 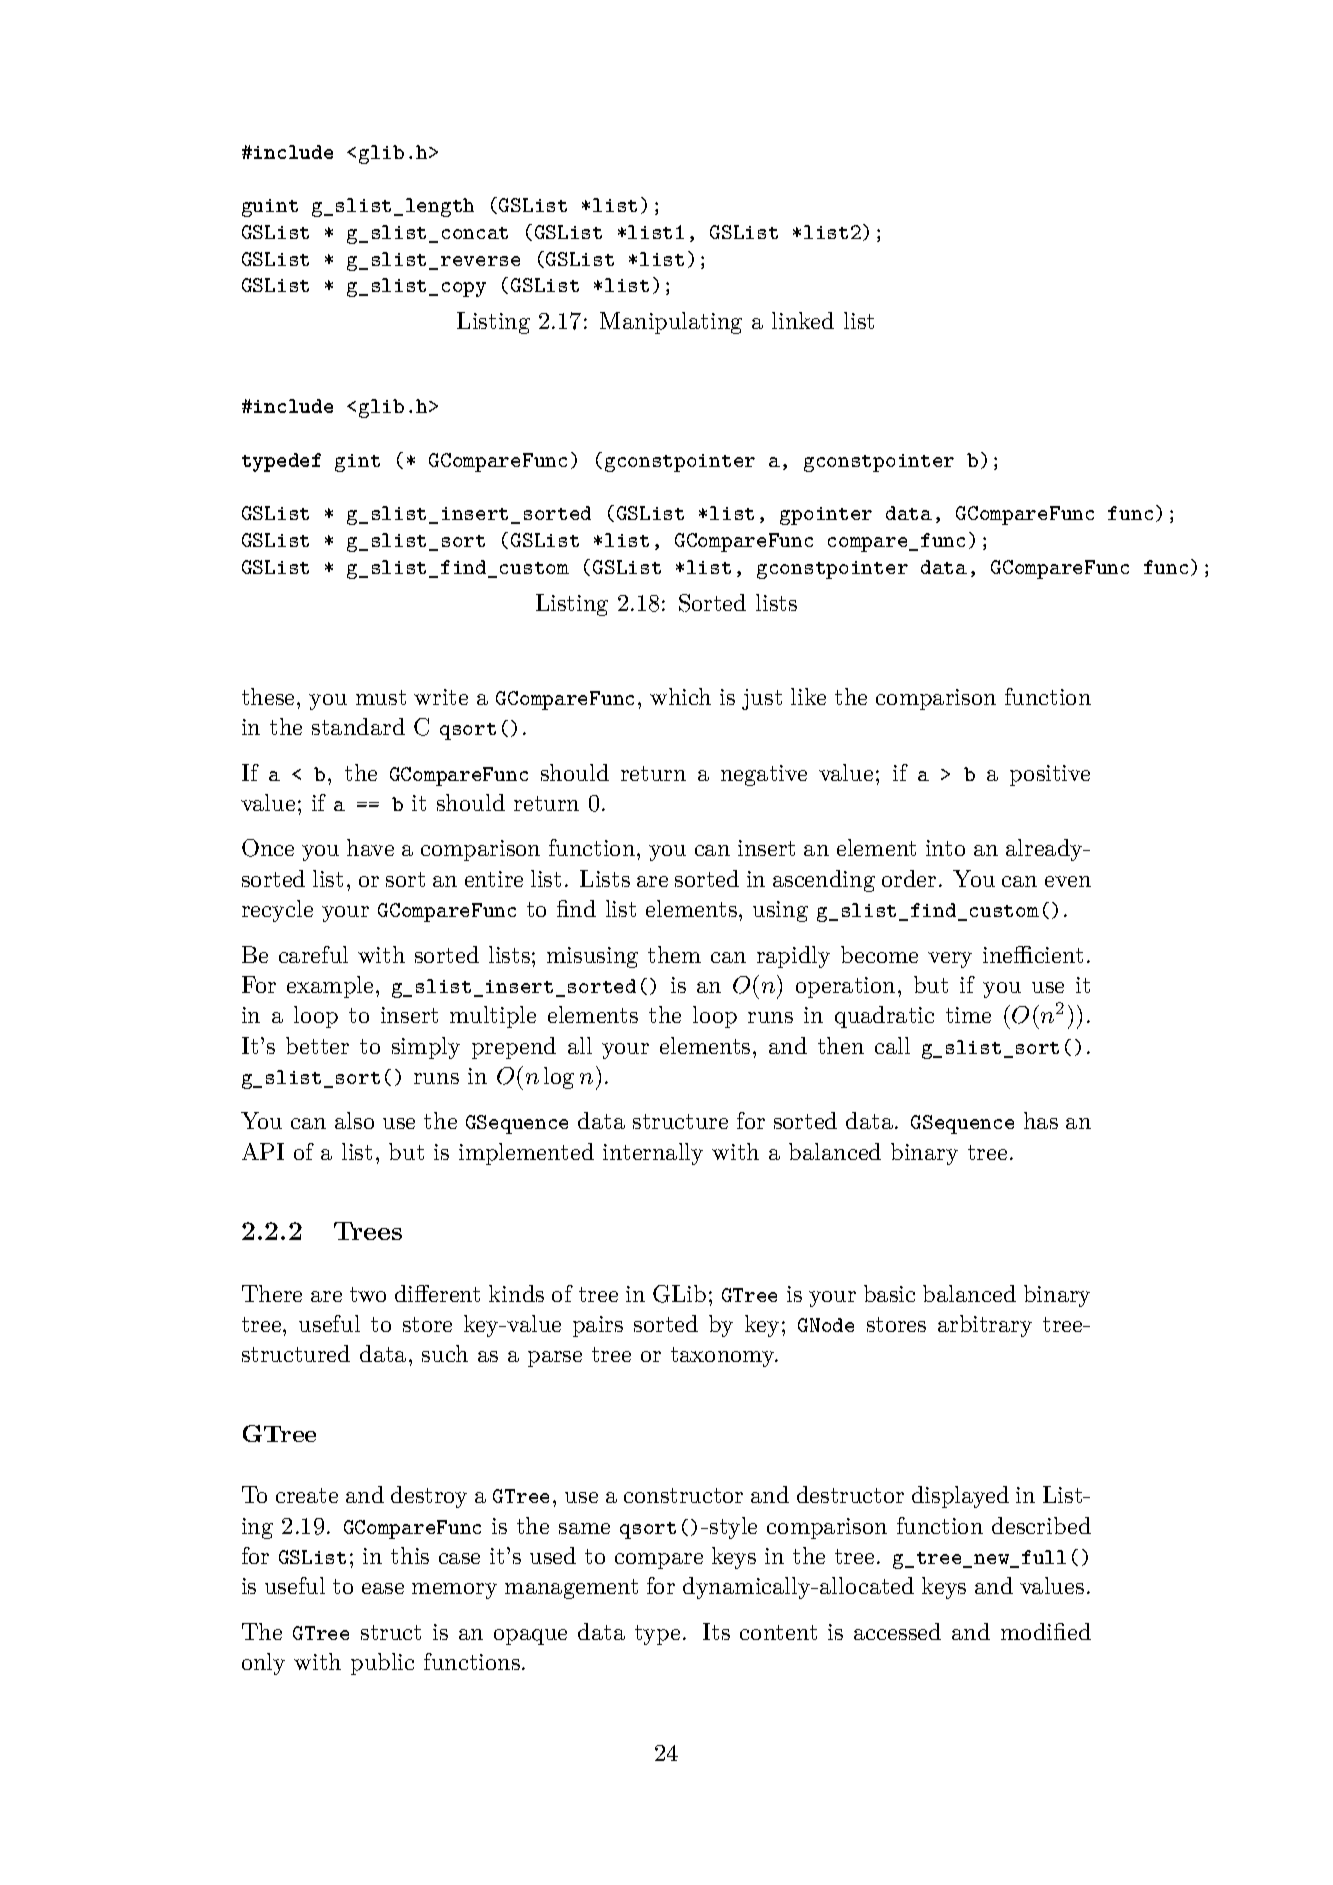 What do you see at coordinates (671, 323) in the screenshot?
I see `Manipulating` at bounding box center [671, 323].
